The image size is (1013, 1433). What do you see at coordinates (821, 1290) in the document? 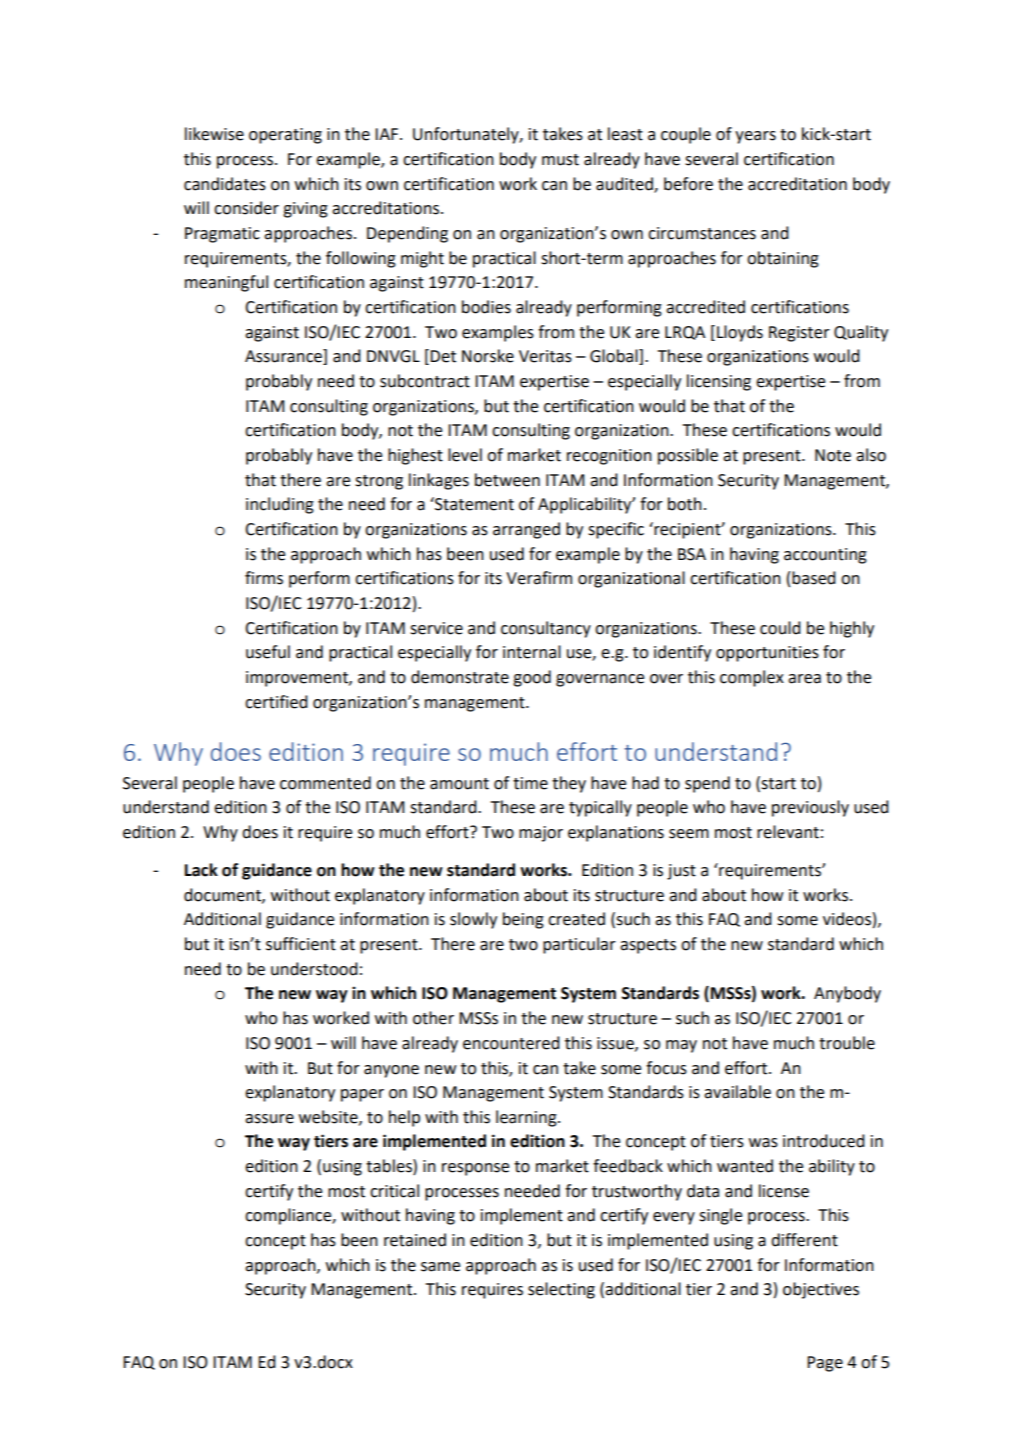
I see `objectives` at bounding box center [821, 1290].
